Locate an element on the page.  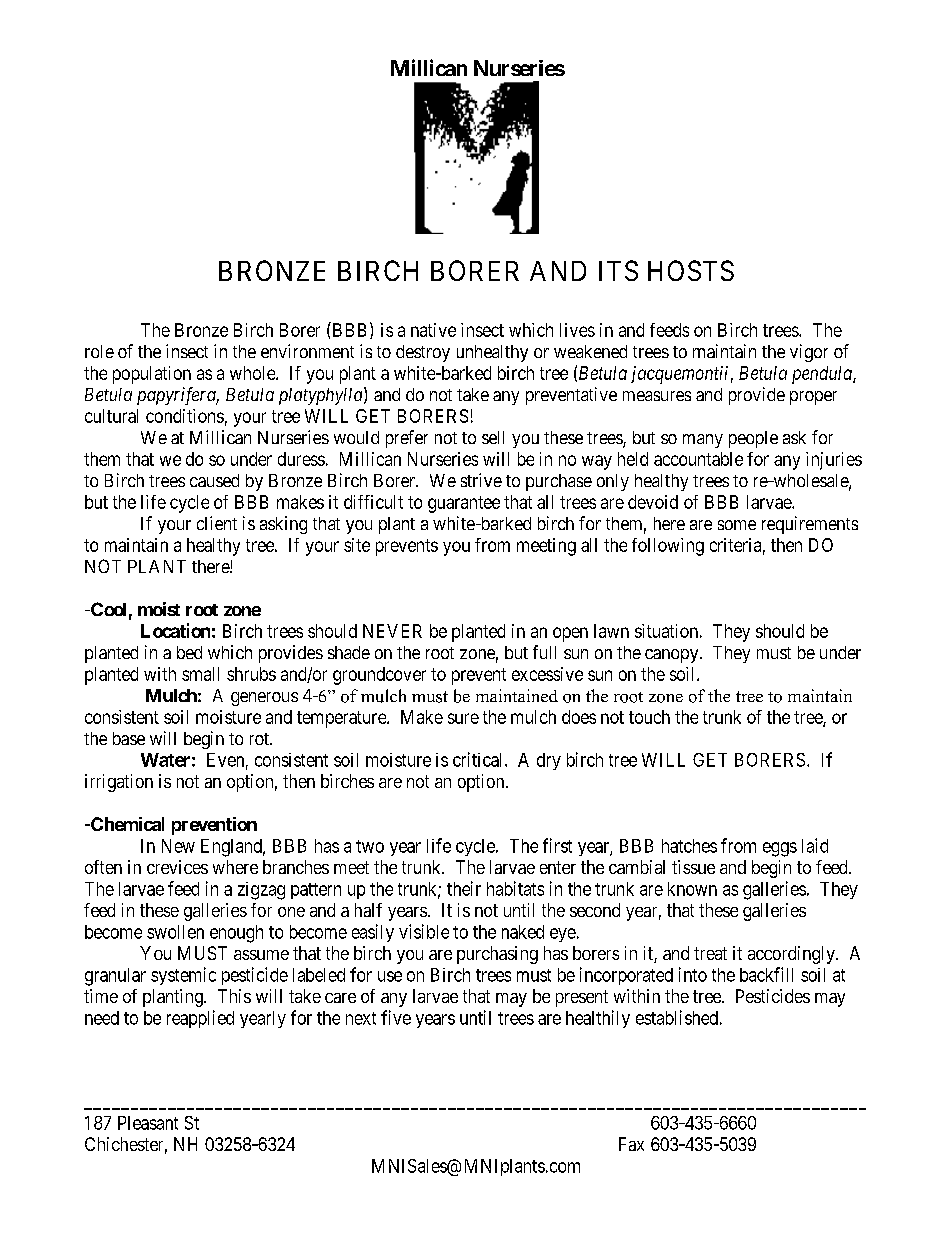
swollen is located at coordinates (175, 932).
